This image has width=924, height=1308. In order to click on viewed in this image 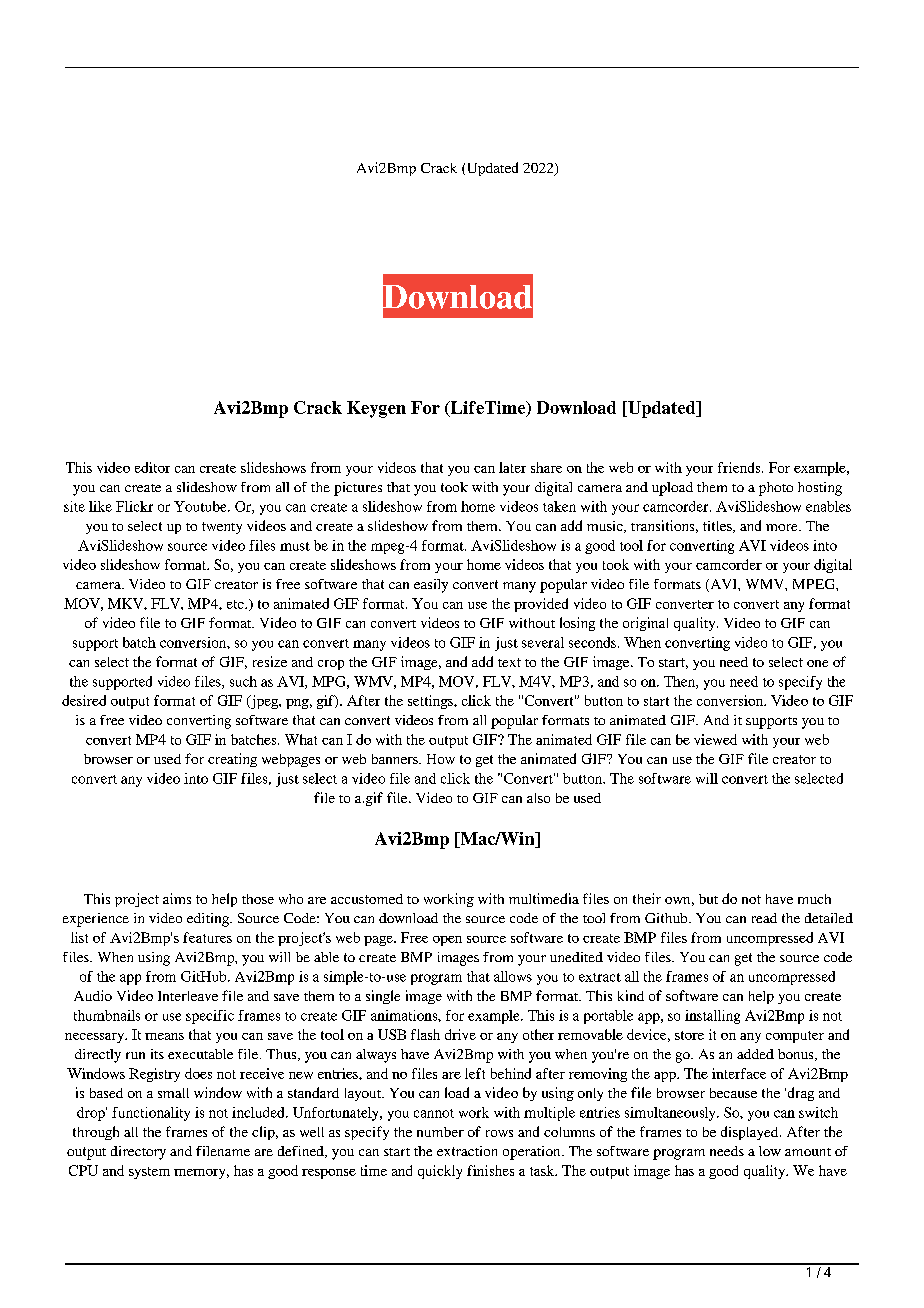, I will do `click(715, 739)`.
